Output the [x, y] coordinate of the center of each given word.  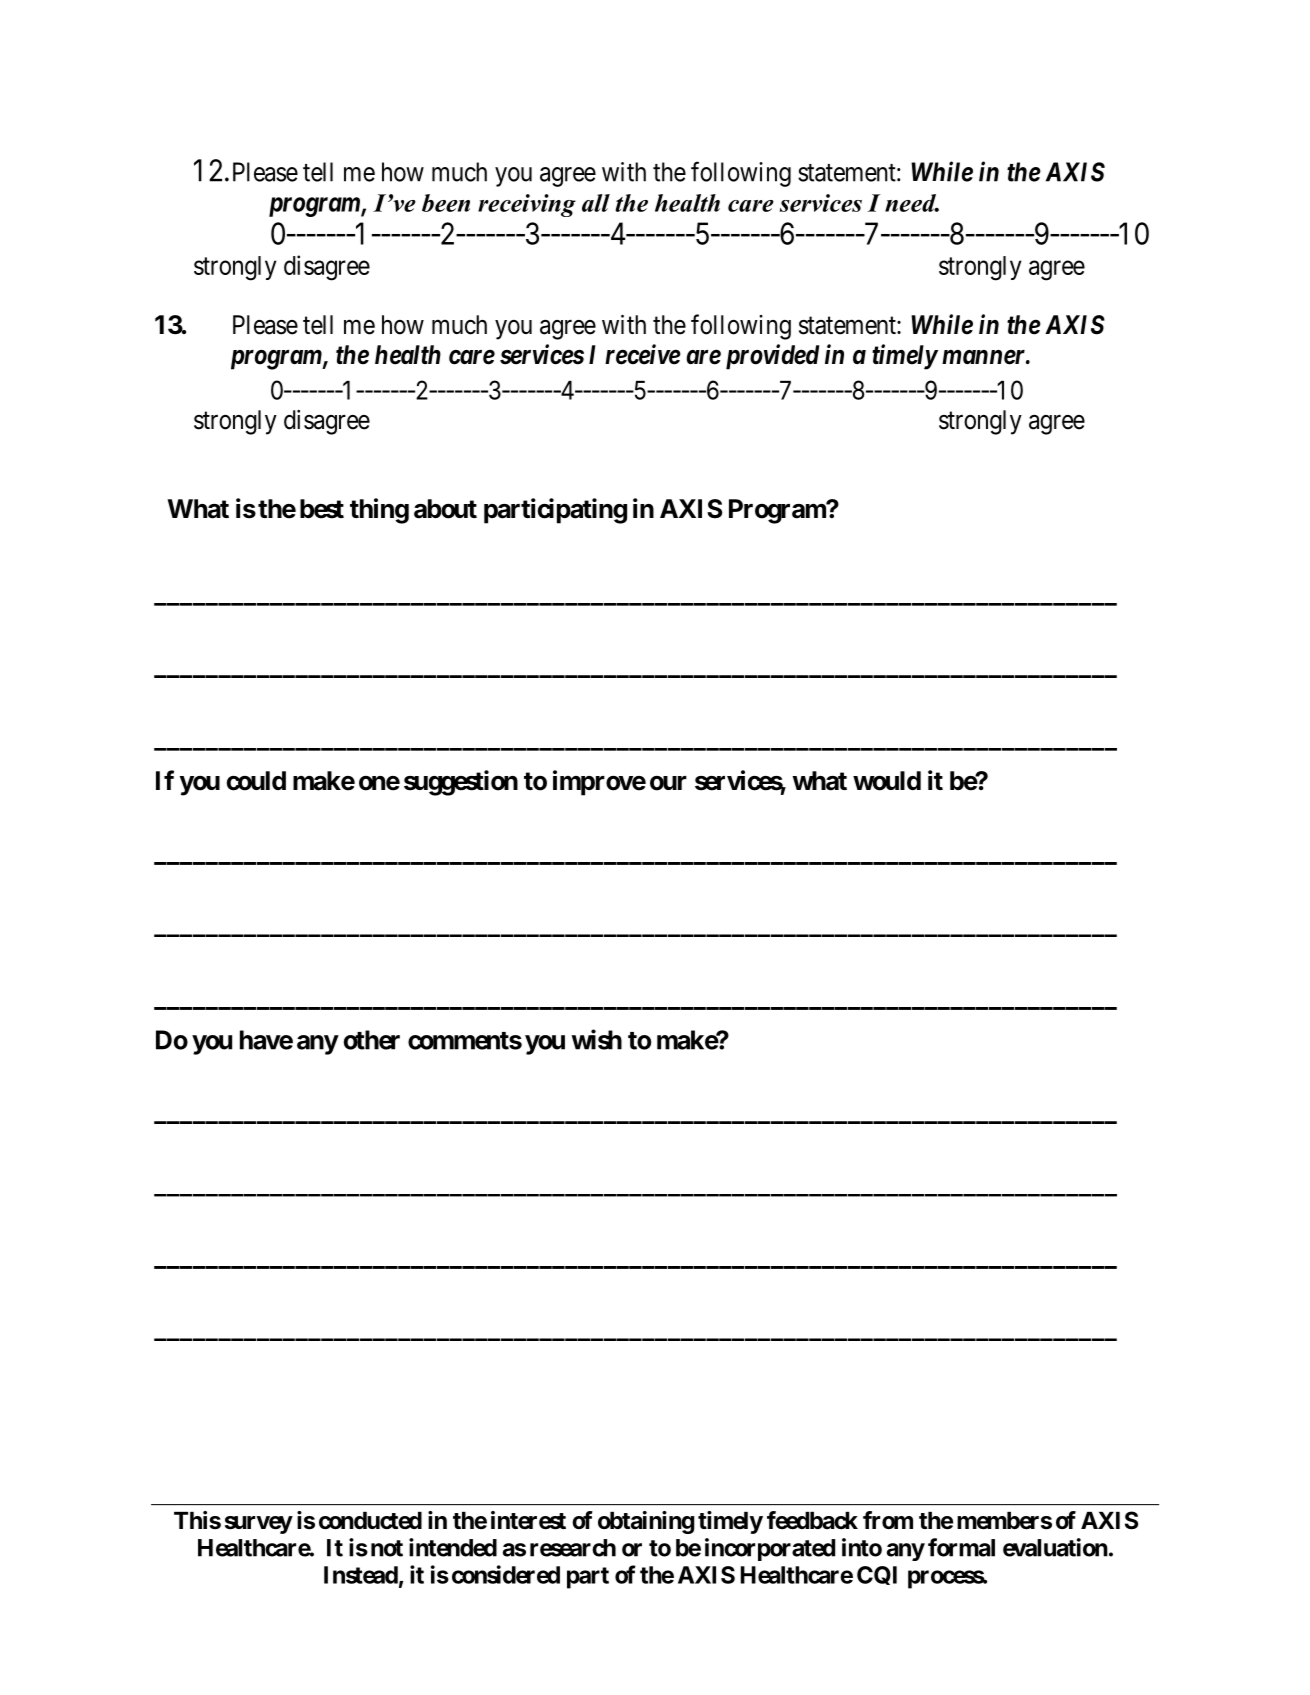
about [445, 509]
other [372, 1040]
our [668, 783]
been [446, 203]
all [596, 203]
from [888, 1520]
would [887, 781]
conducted [370, 1521]
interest [528, 1520]
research [573, 1548]
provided [773, 357]
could [256, 781]
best [322, 509]
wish [597, 1039]
